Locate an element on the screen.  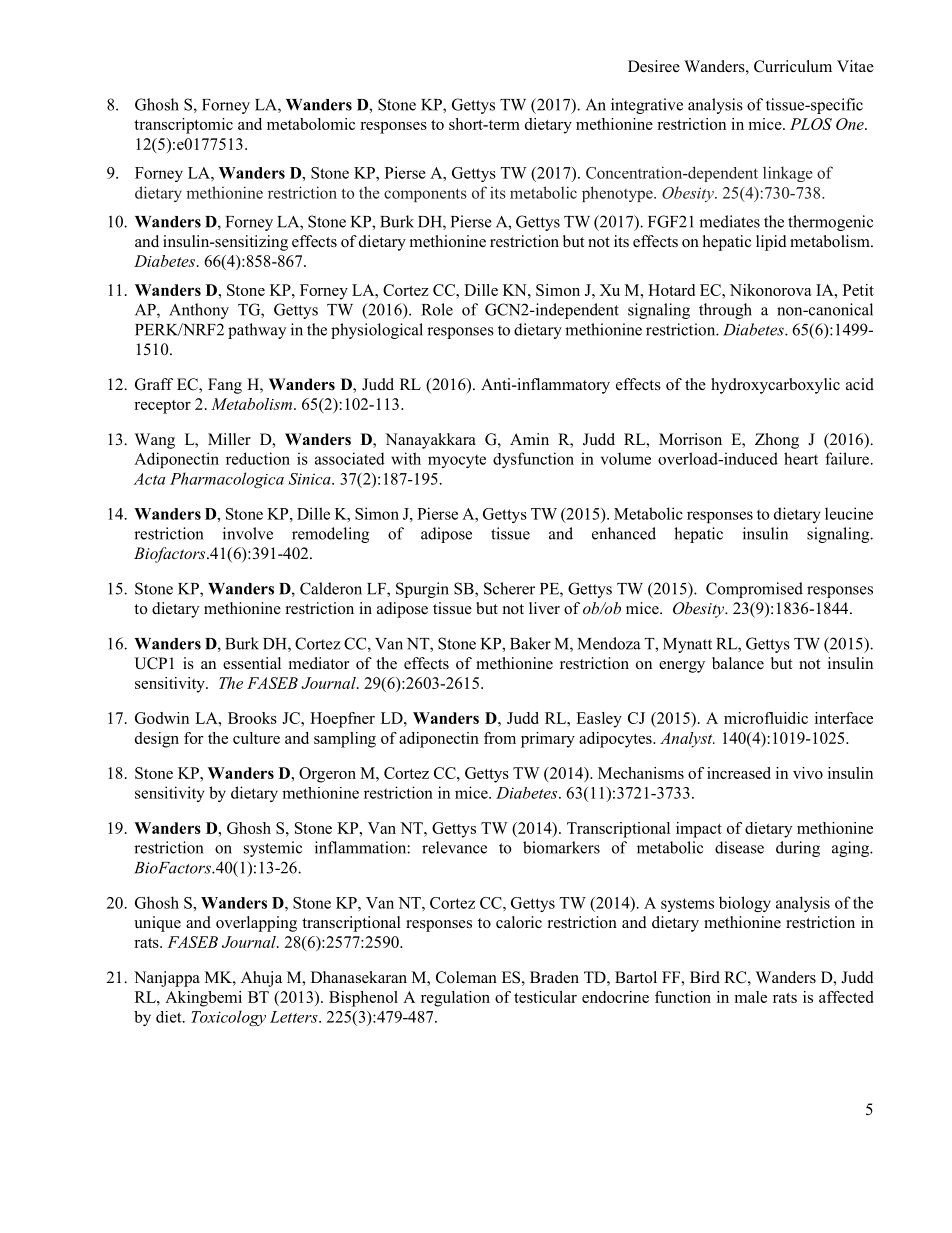
Curriculum is located at coordinates (793, 66).
